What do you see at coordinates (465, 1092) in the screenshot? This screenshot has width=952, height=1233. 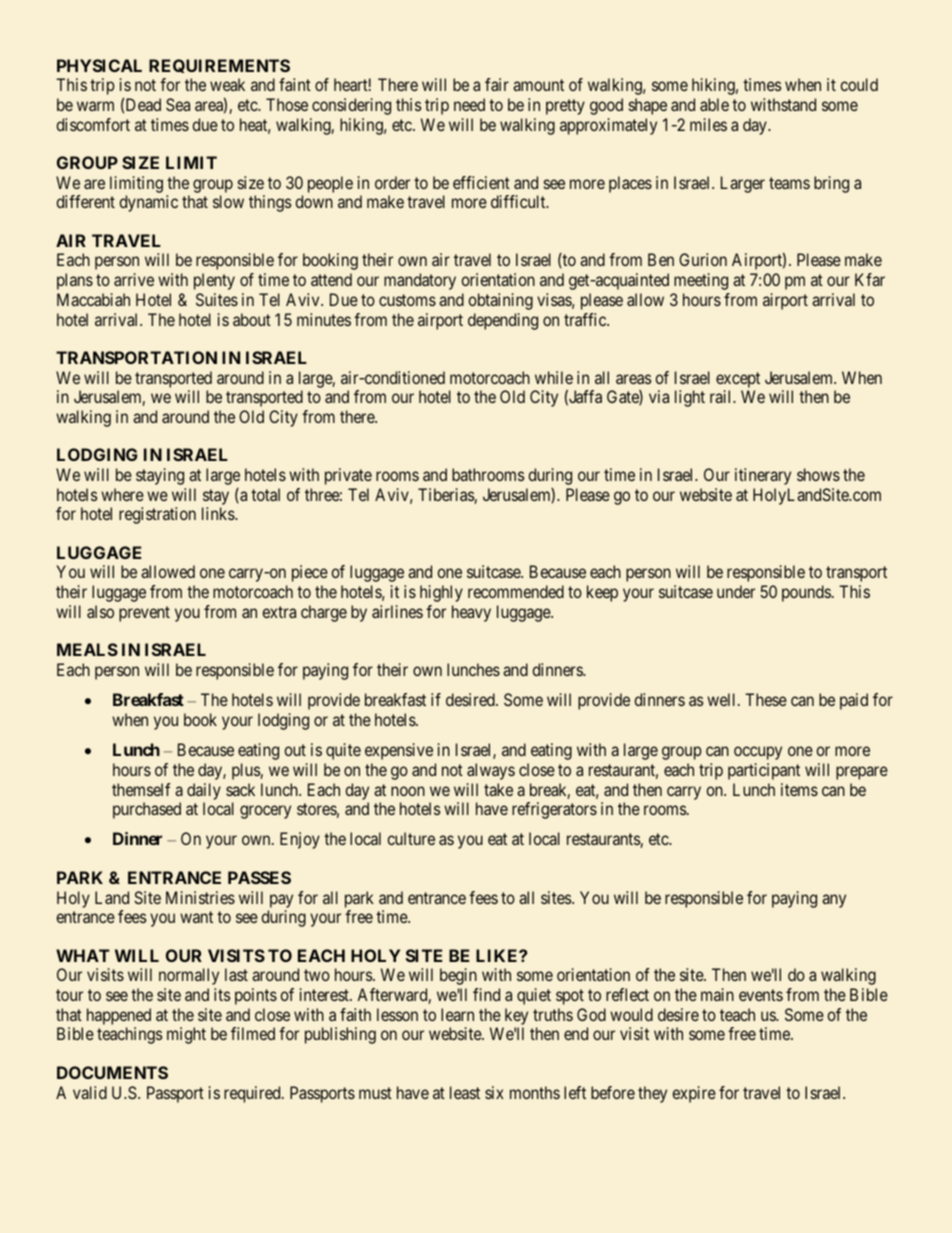 I see `least` at bounding box center [465, 1092].
